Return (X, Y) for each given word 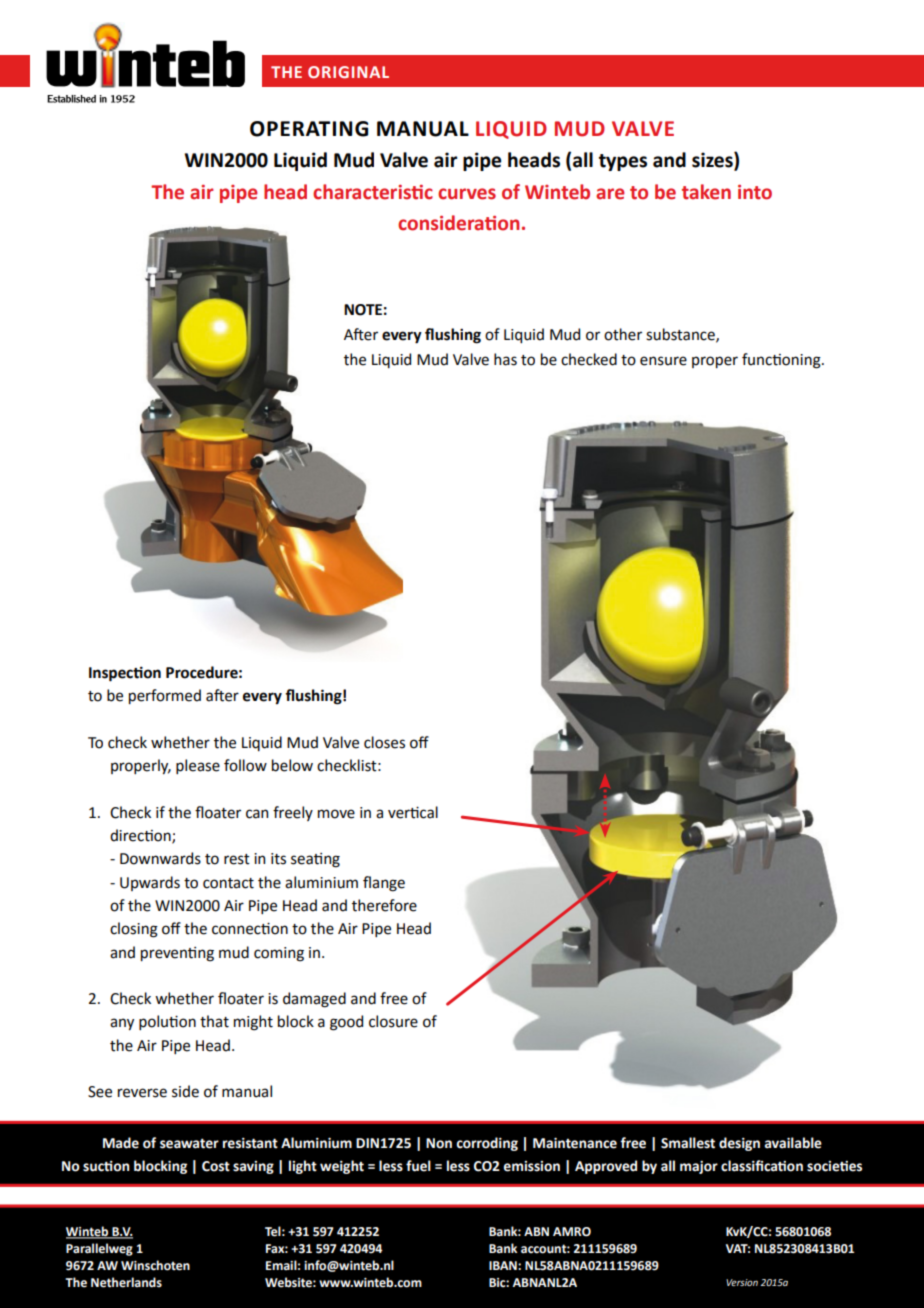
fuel (418, 1166)
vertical (413, 812)
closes (384, 742)
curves (467, 194)
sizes (713, 161)
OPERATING (309, 129)
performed (165, 696)
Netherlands (126, 1282)
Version (742, 1282)
